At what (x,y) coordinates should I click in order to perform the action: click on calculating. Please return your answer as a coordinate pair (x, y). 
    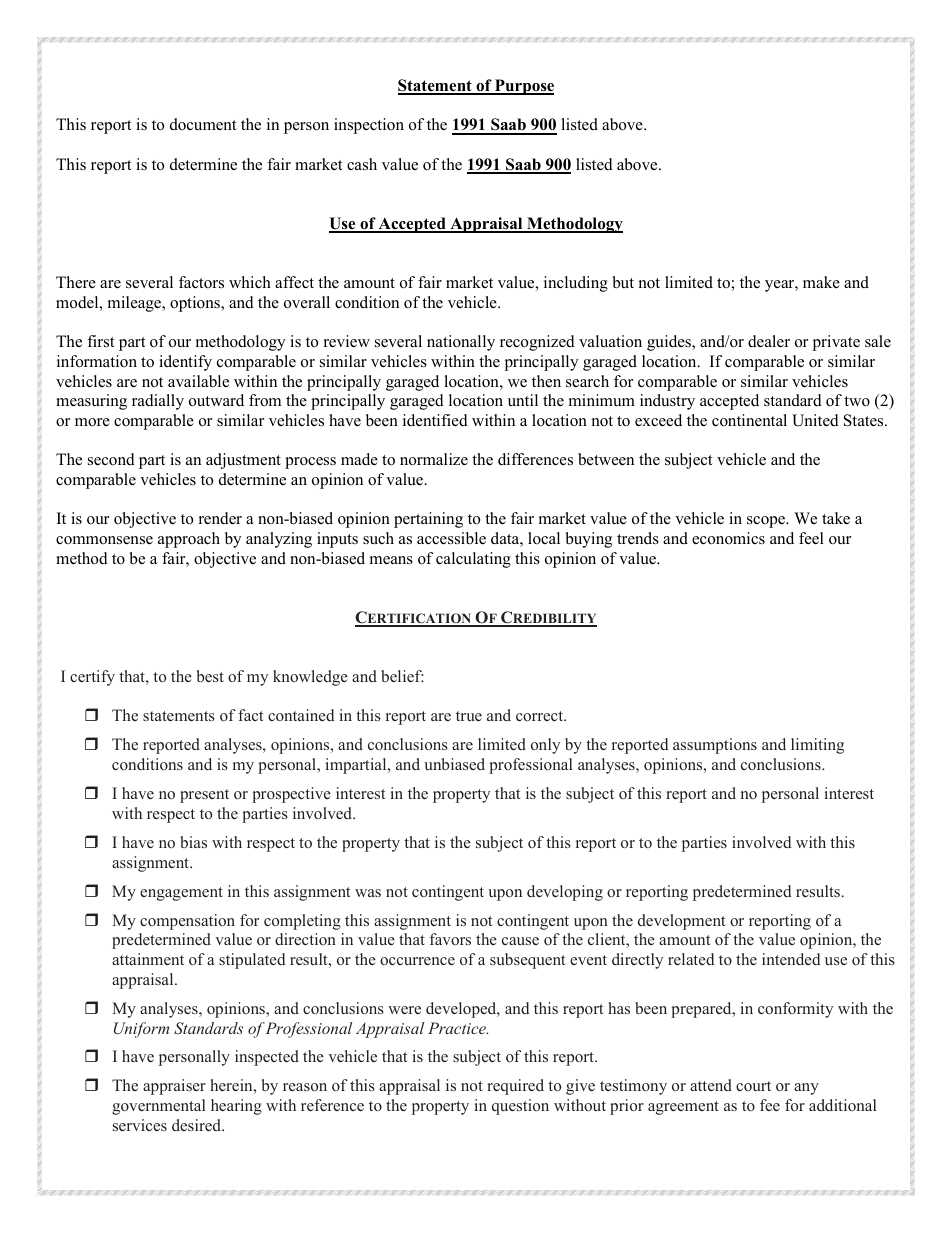
    Looking at the image, I should click on (473, 560).
